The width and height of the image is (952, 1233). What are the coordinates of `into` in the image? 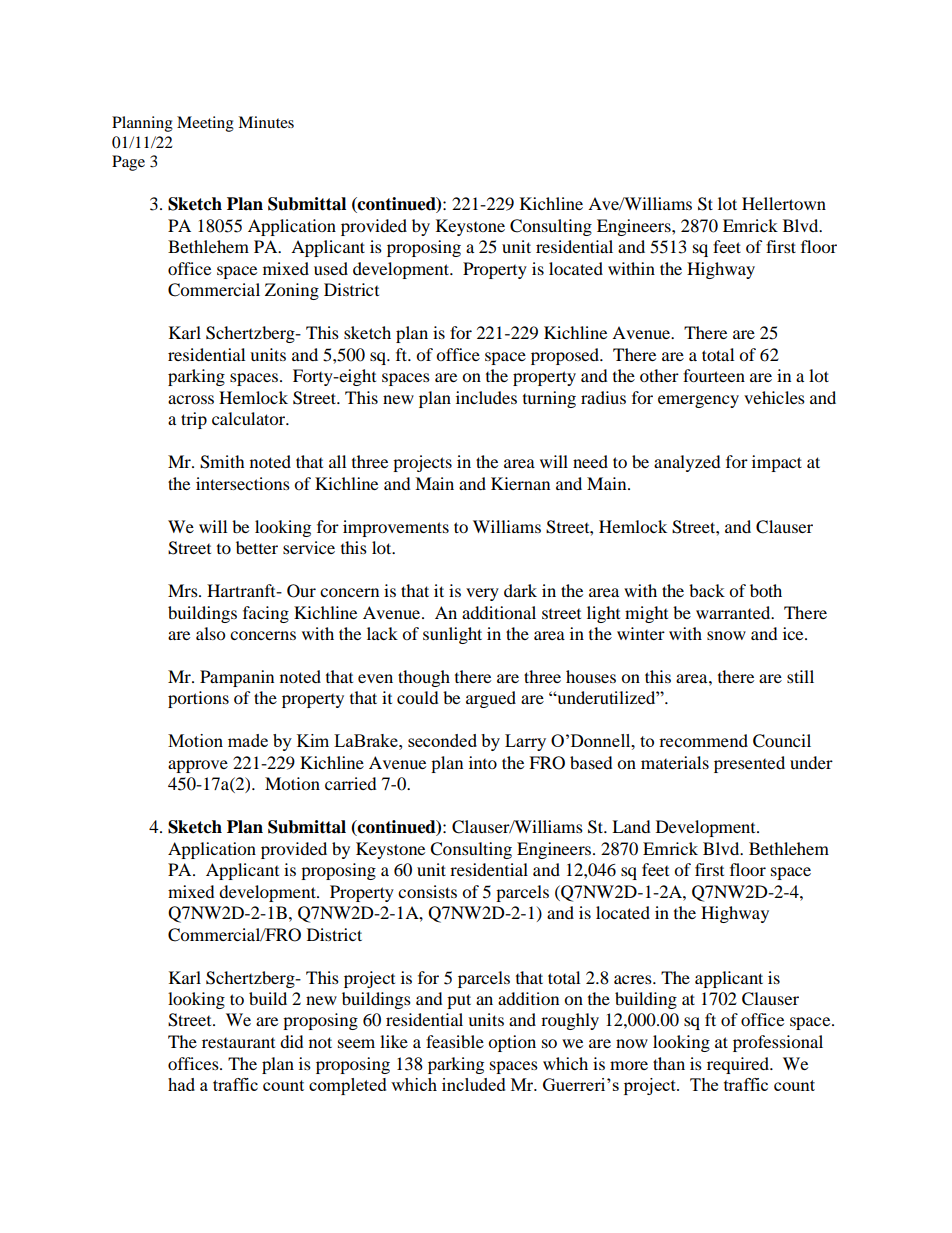 It's located at (483, 762).
